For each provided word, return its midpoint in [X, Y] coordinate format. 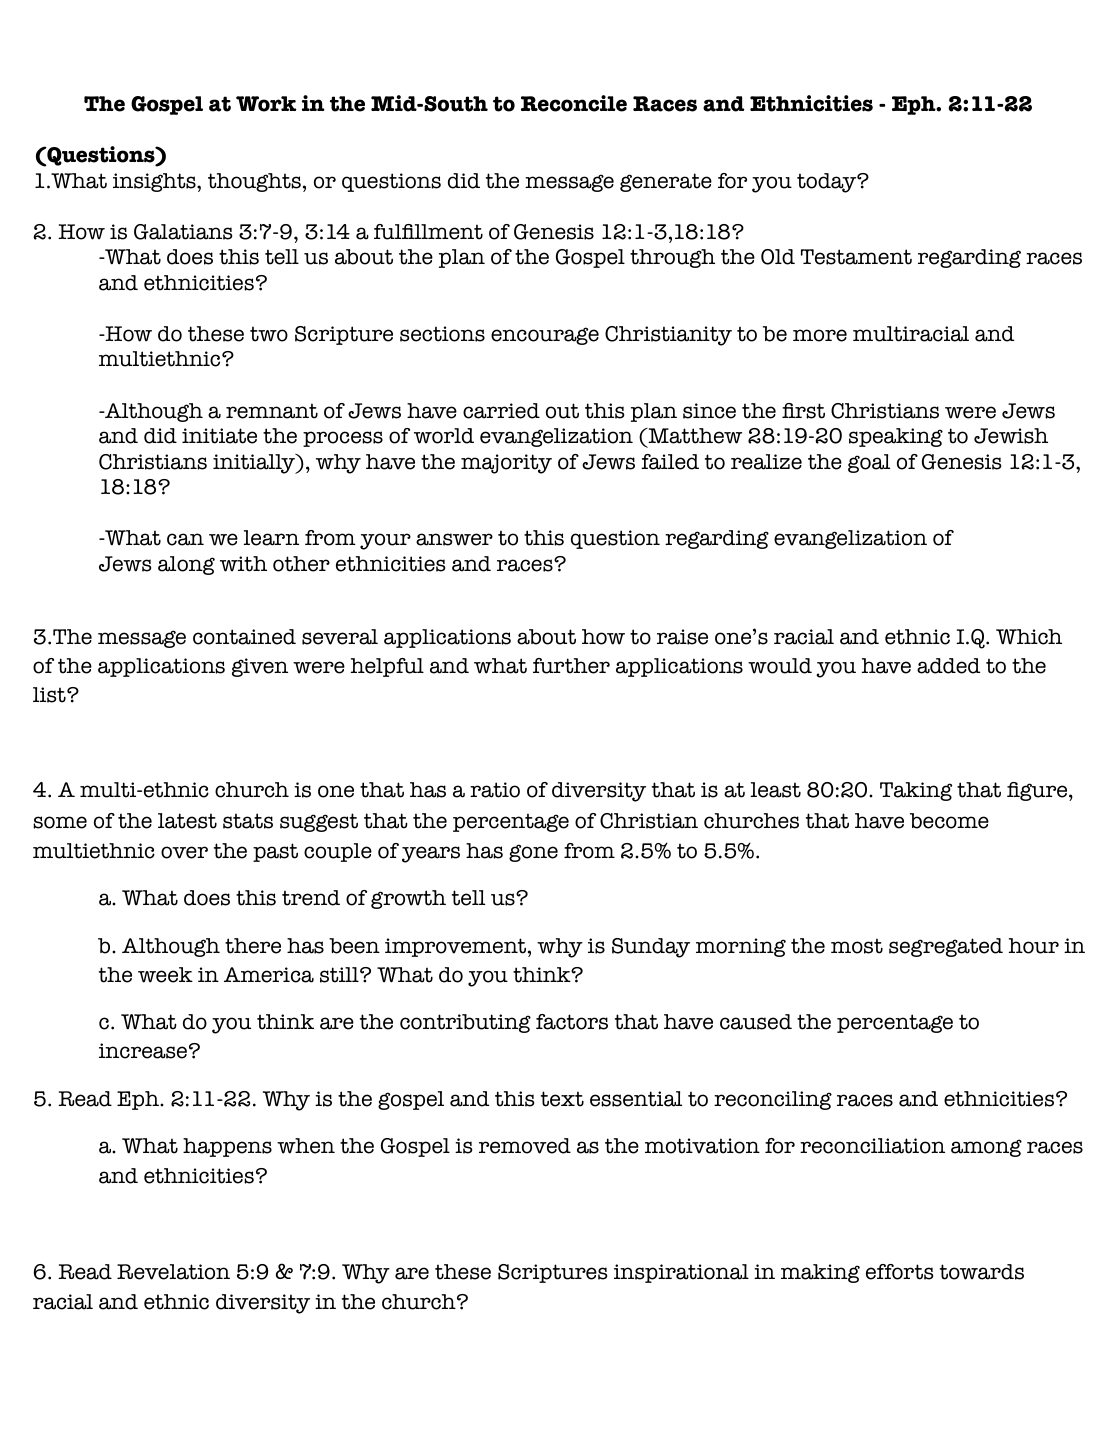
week [165, 975]
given [260, 667]
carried [501, 411]
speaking [896, 437]
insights [155, 182]
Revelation [173, 1272]
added [948, 666]
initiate [219, 436]
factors [572, 1022]
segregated [946, 947]
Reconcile [574, 103]
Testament [856, 257]
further [571, 666]
